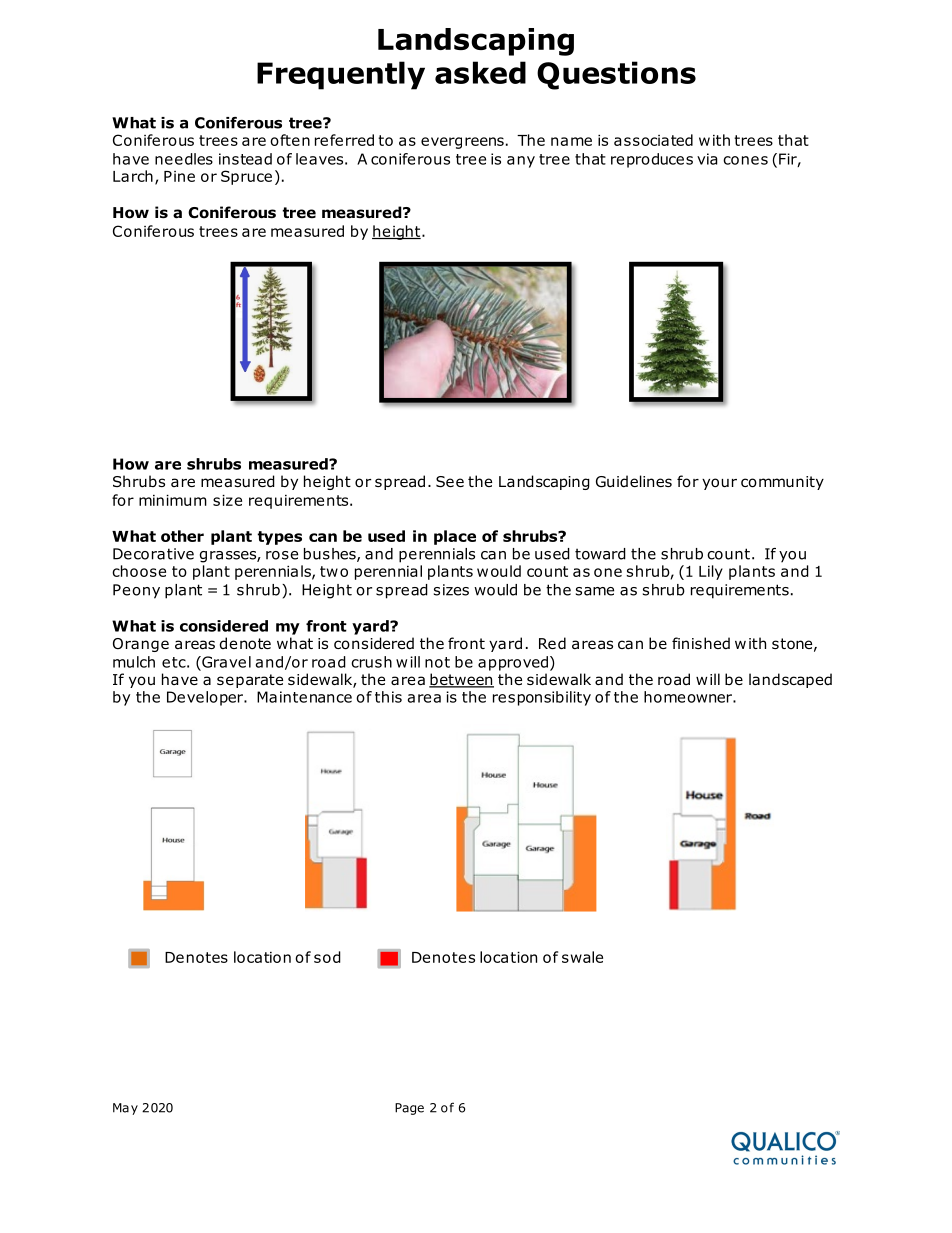 The image size is (952, 1233). What do you see at coordinates (461, 680) in the screenshot?
I see `between` at bounding box center [461, 680].
